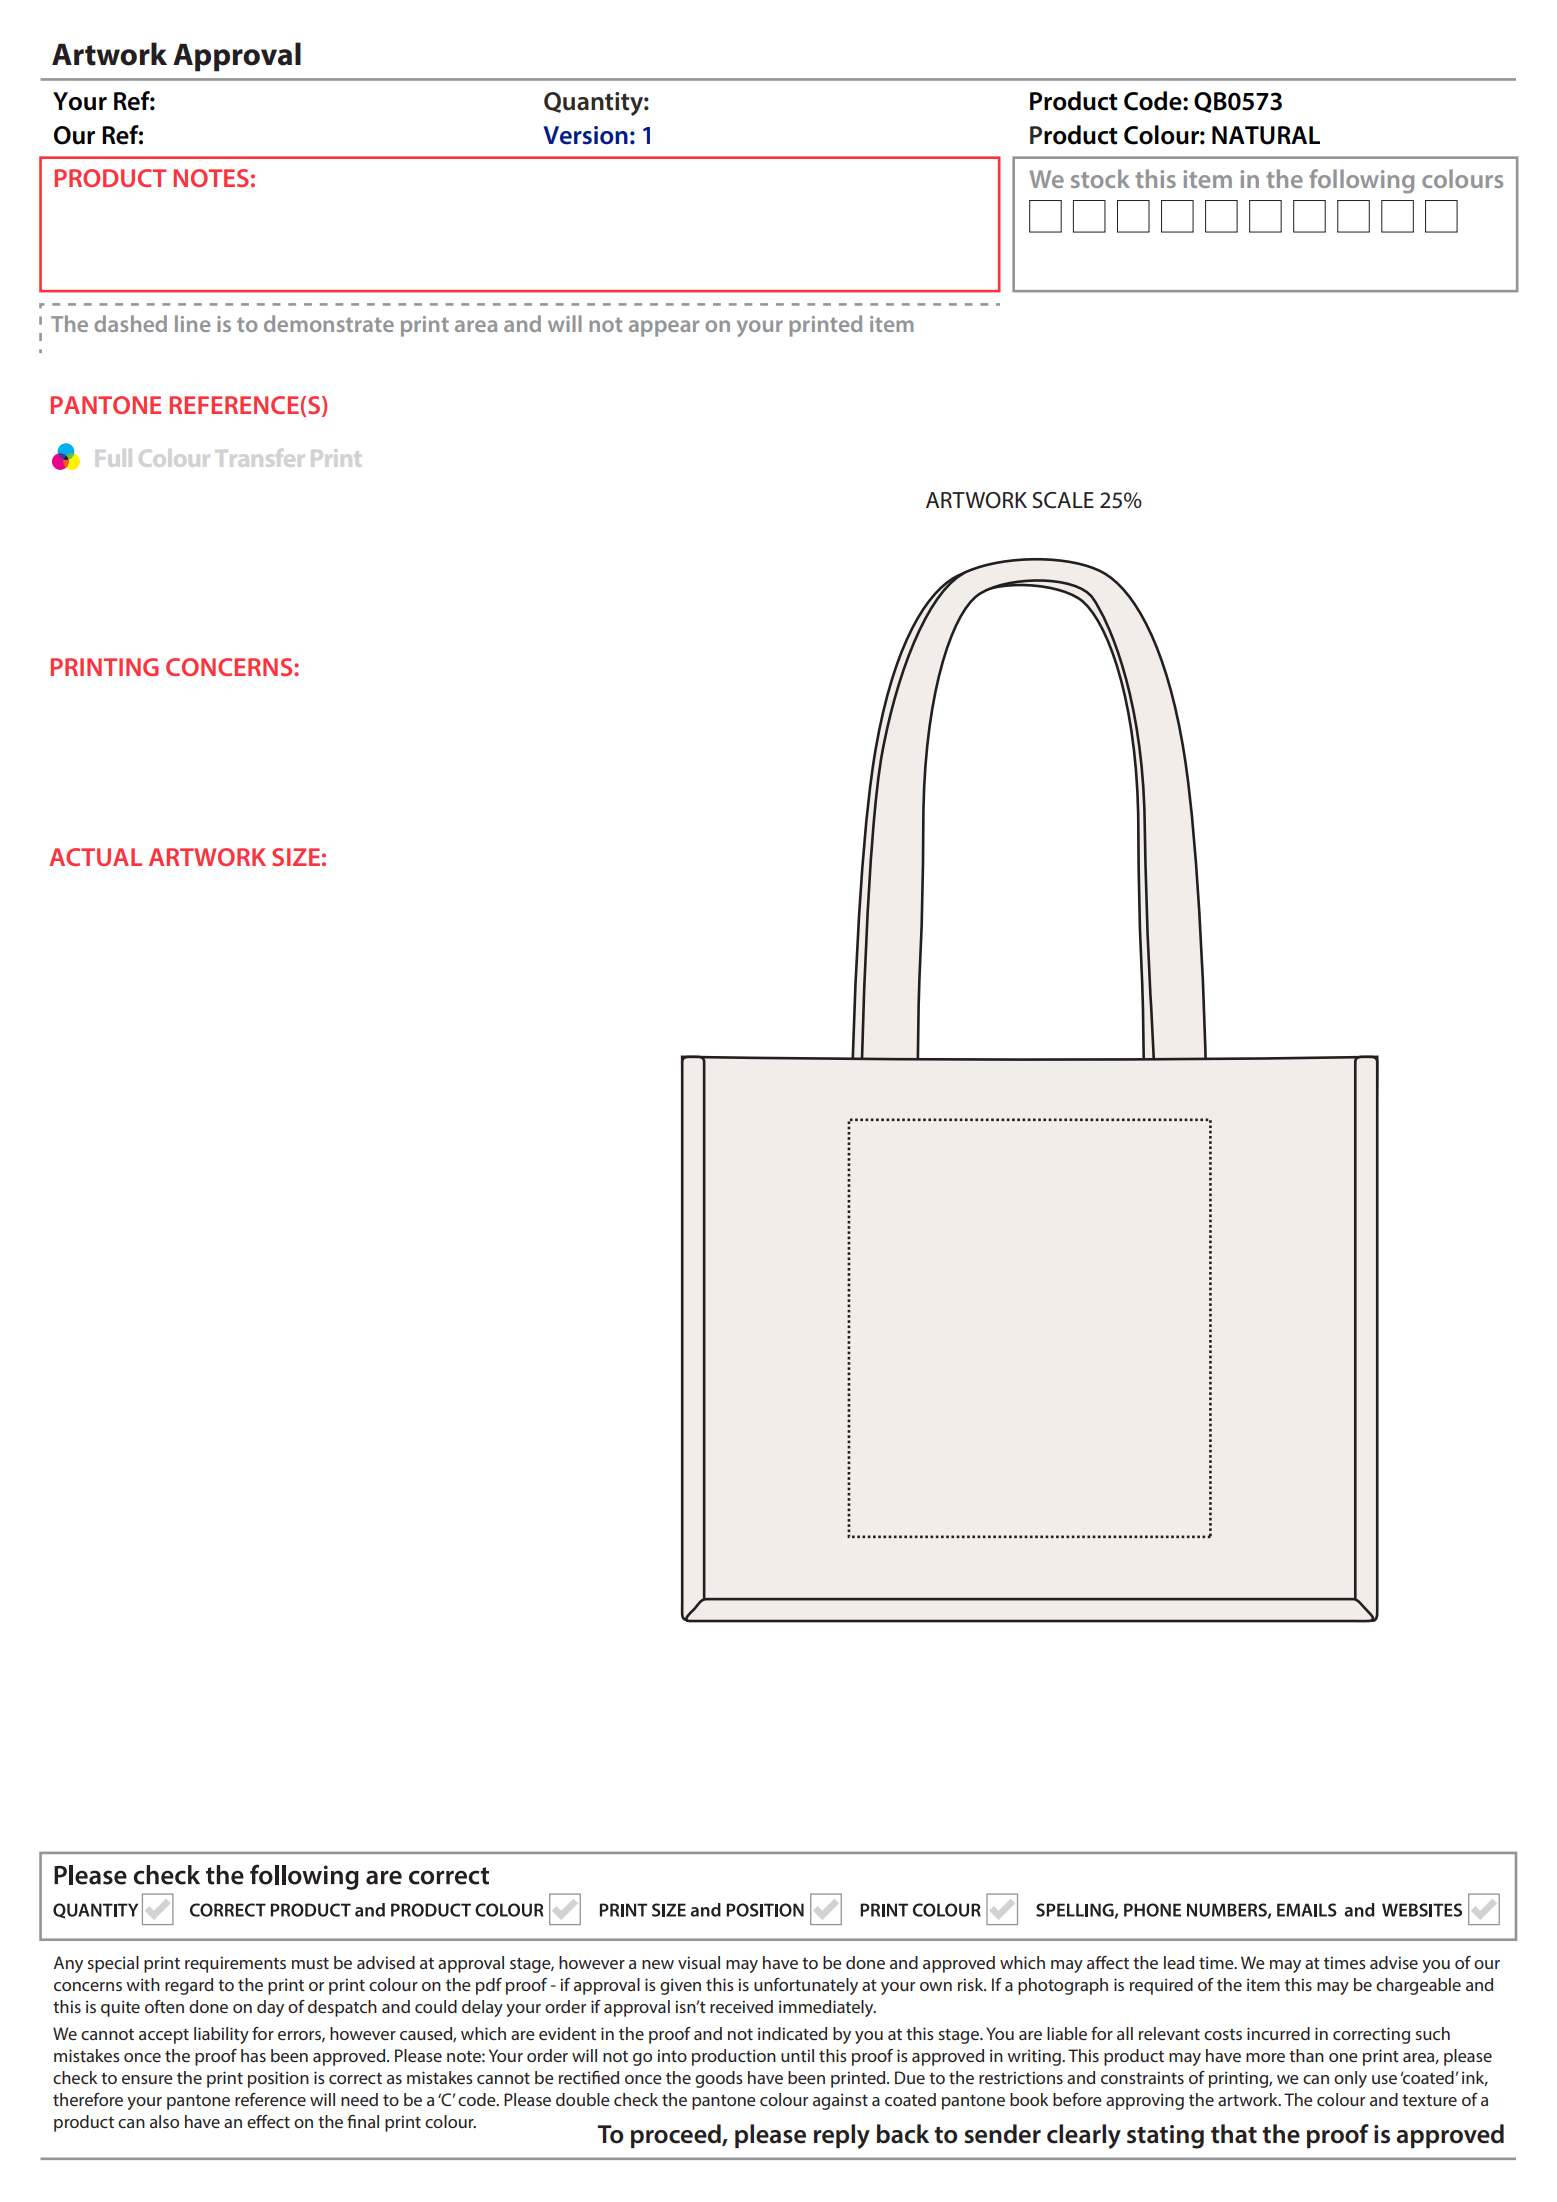  I want to click on SIZE, so click(296, 857).
